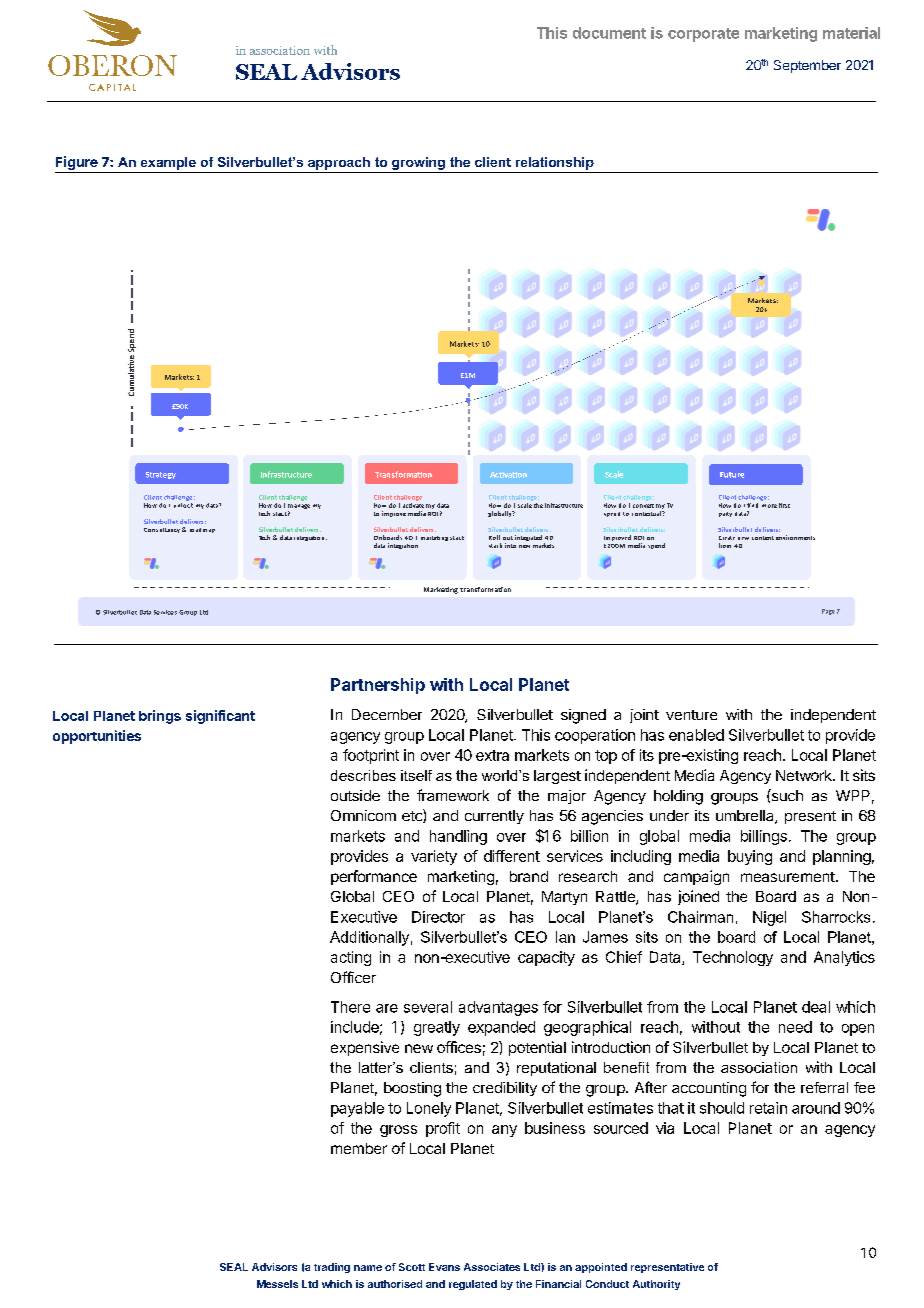  Describe the element at coordinates (160, 717) in the screenshot. I see `brings` at that location.
